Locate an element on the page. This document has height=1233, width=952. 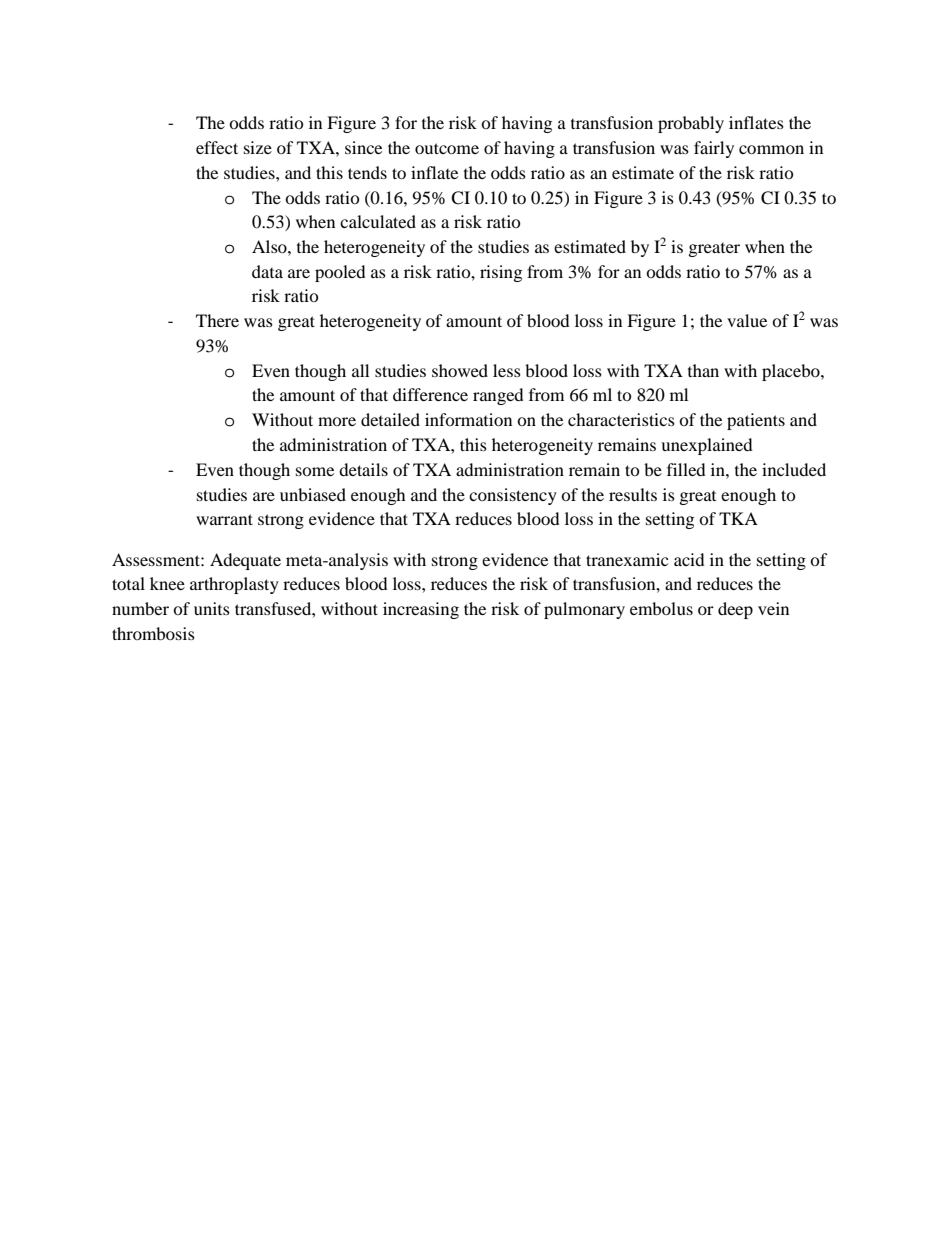
outcome is located at coordinates (447, 148).
